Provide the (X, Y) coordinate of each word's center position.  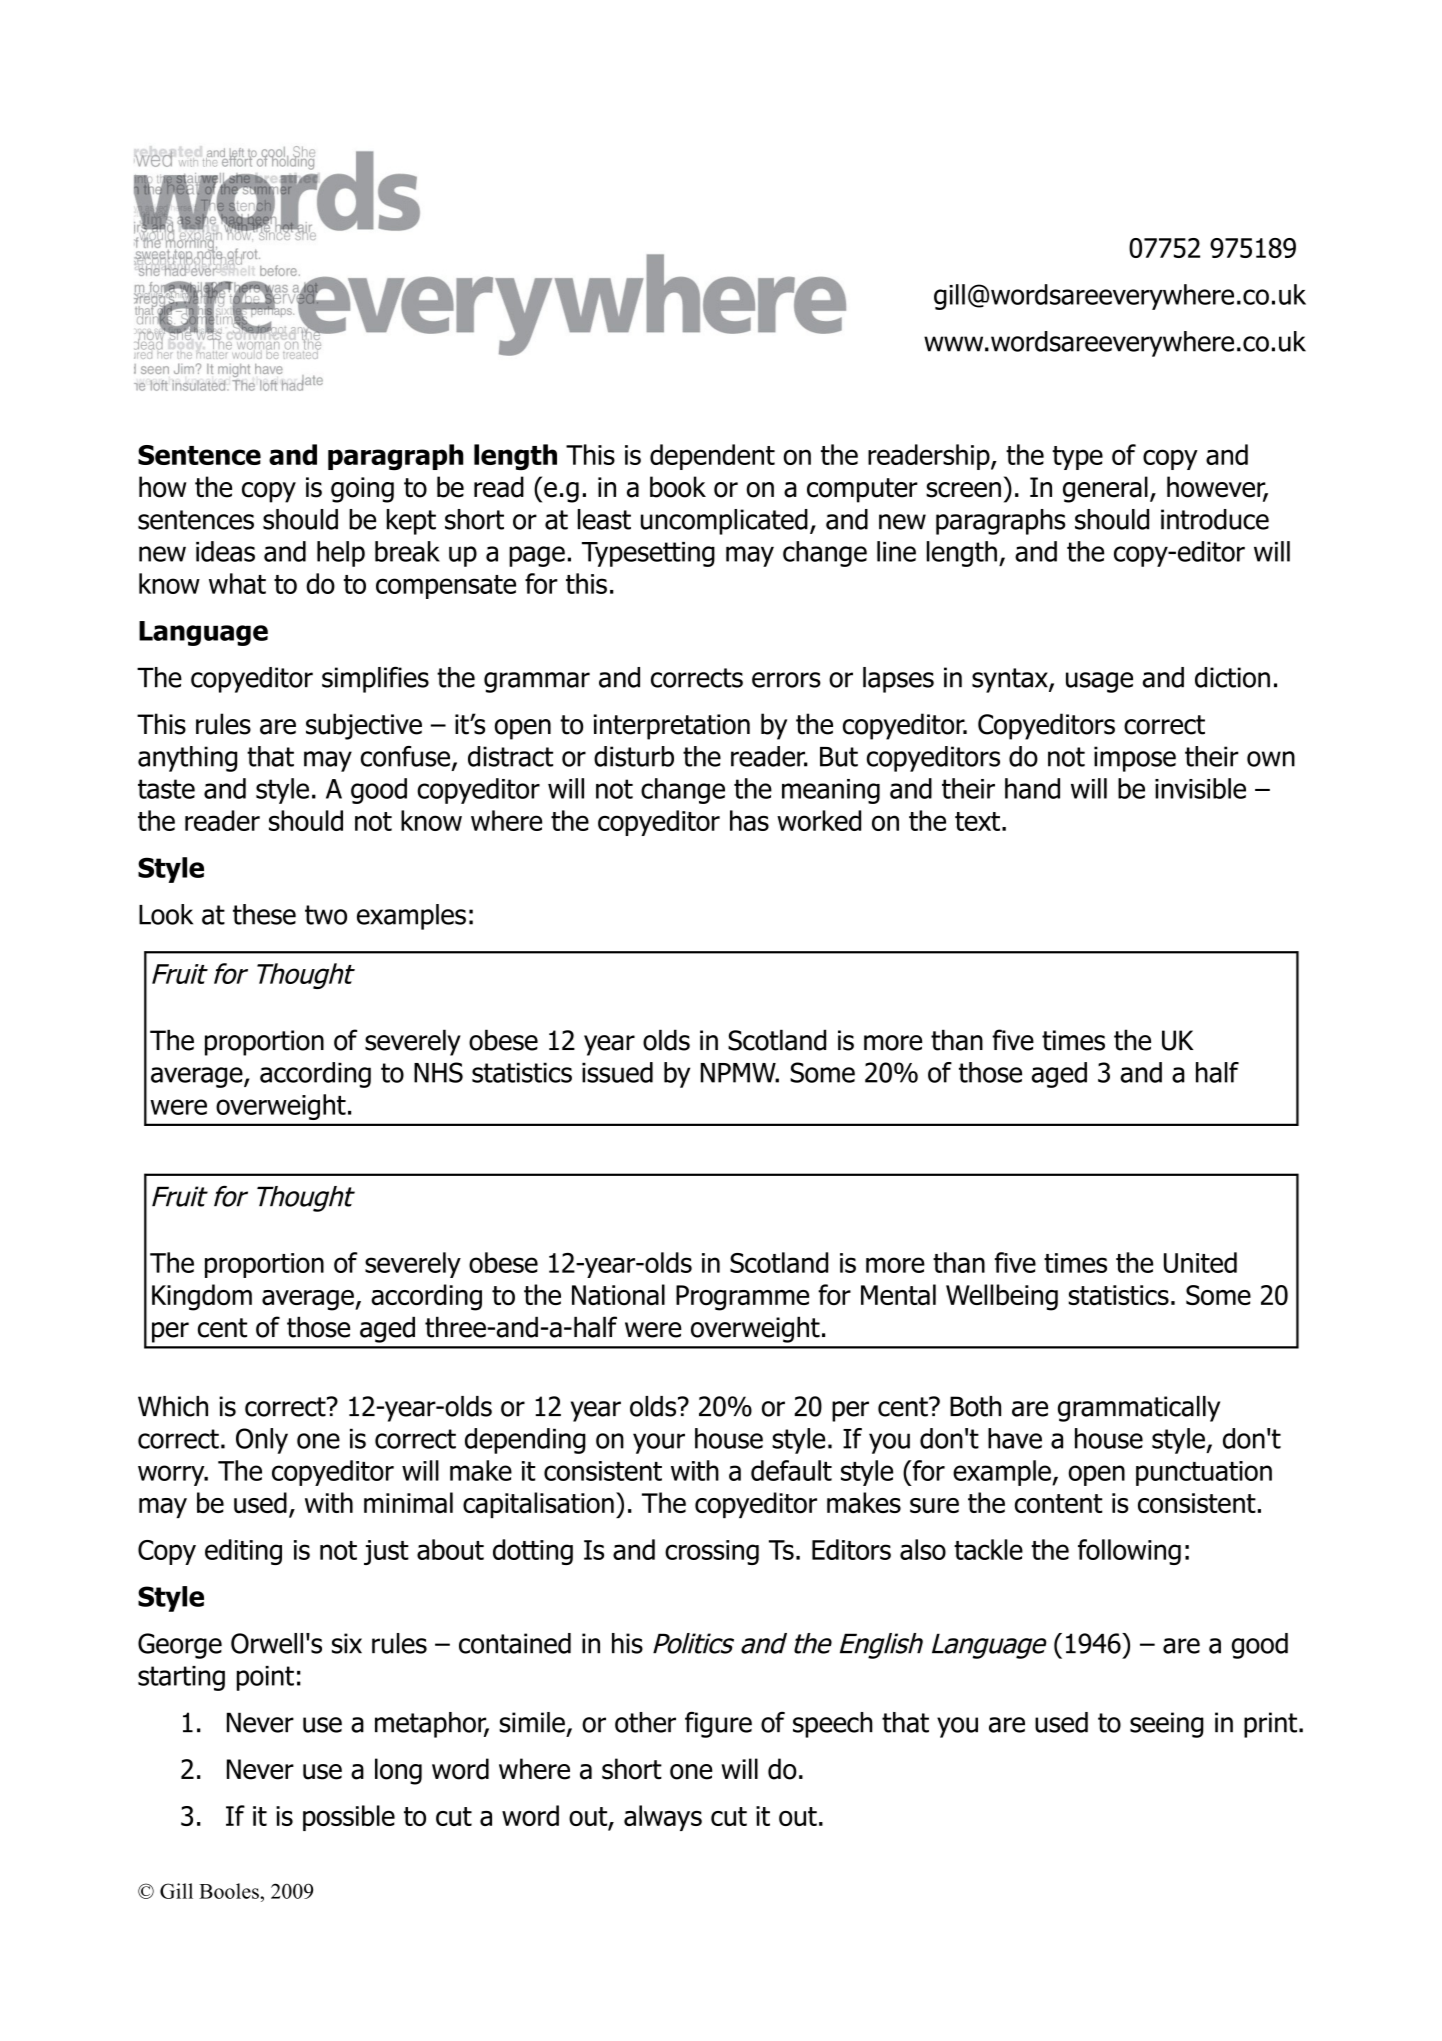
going (362, 490)
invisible (1200, 788)
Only (262, 1441)
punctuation (1204, 1473)
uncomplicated (724, 522)
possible (349, 1818)
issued (617, 1072)
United (1200, 1262)
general (1105, 489)
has (749, 820)
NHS (438, 1072)
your (659, 1443)
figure (718, 1725)
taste (166, 789)
